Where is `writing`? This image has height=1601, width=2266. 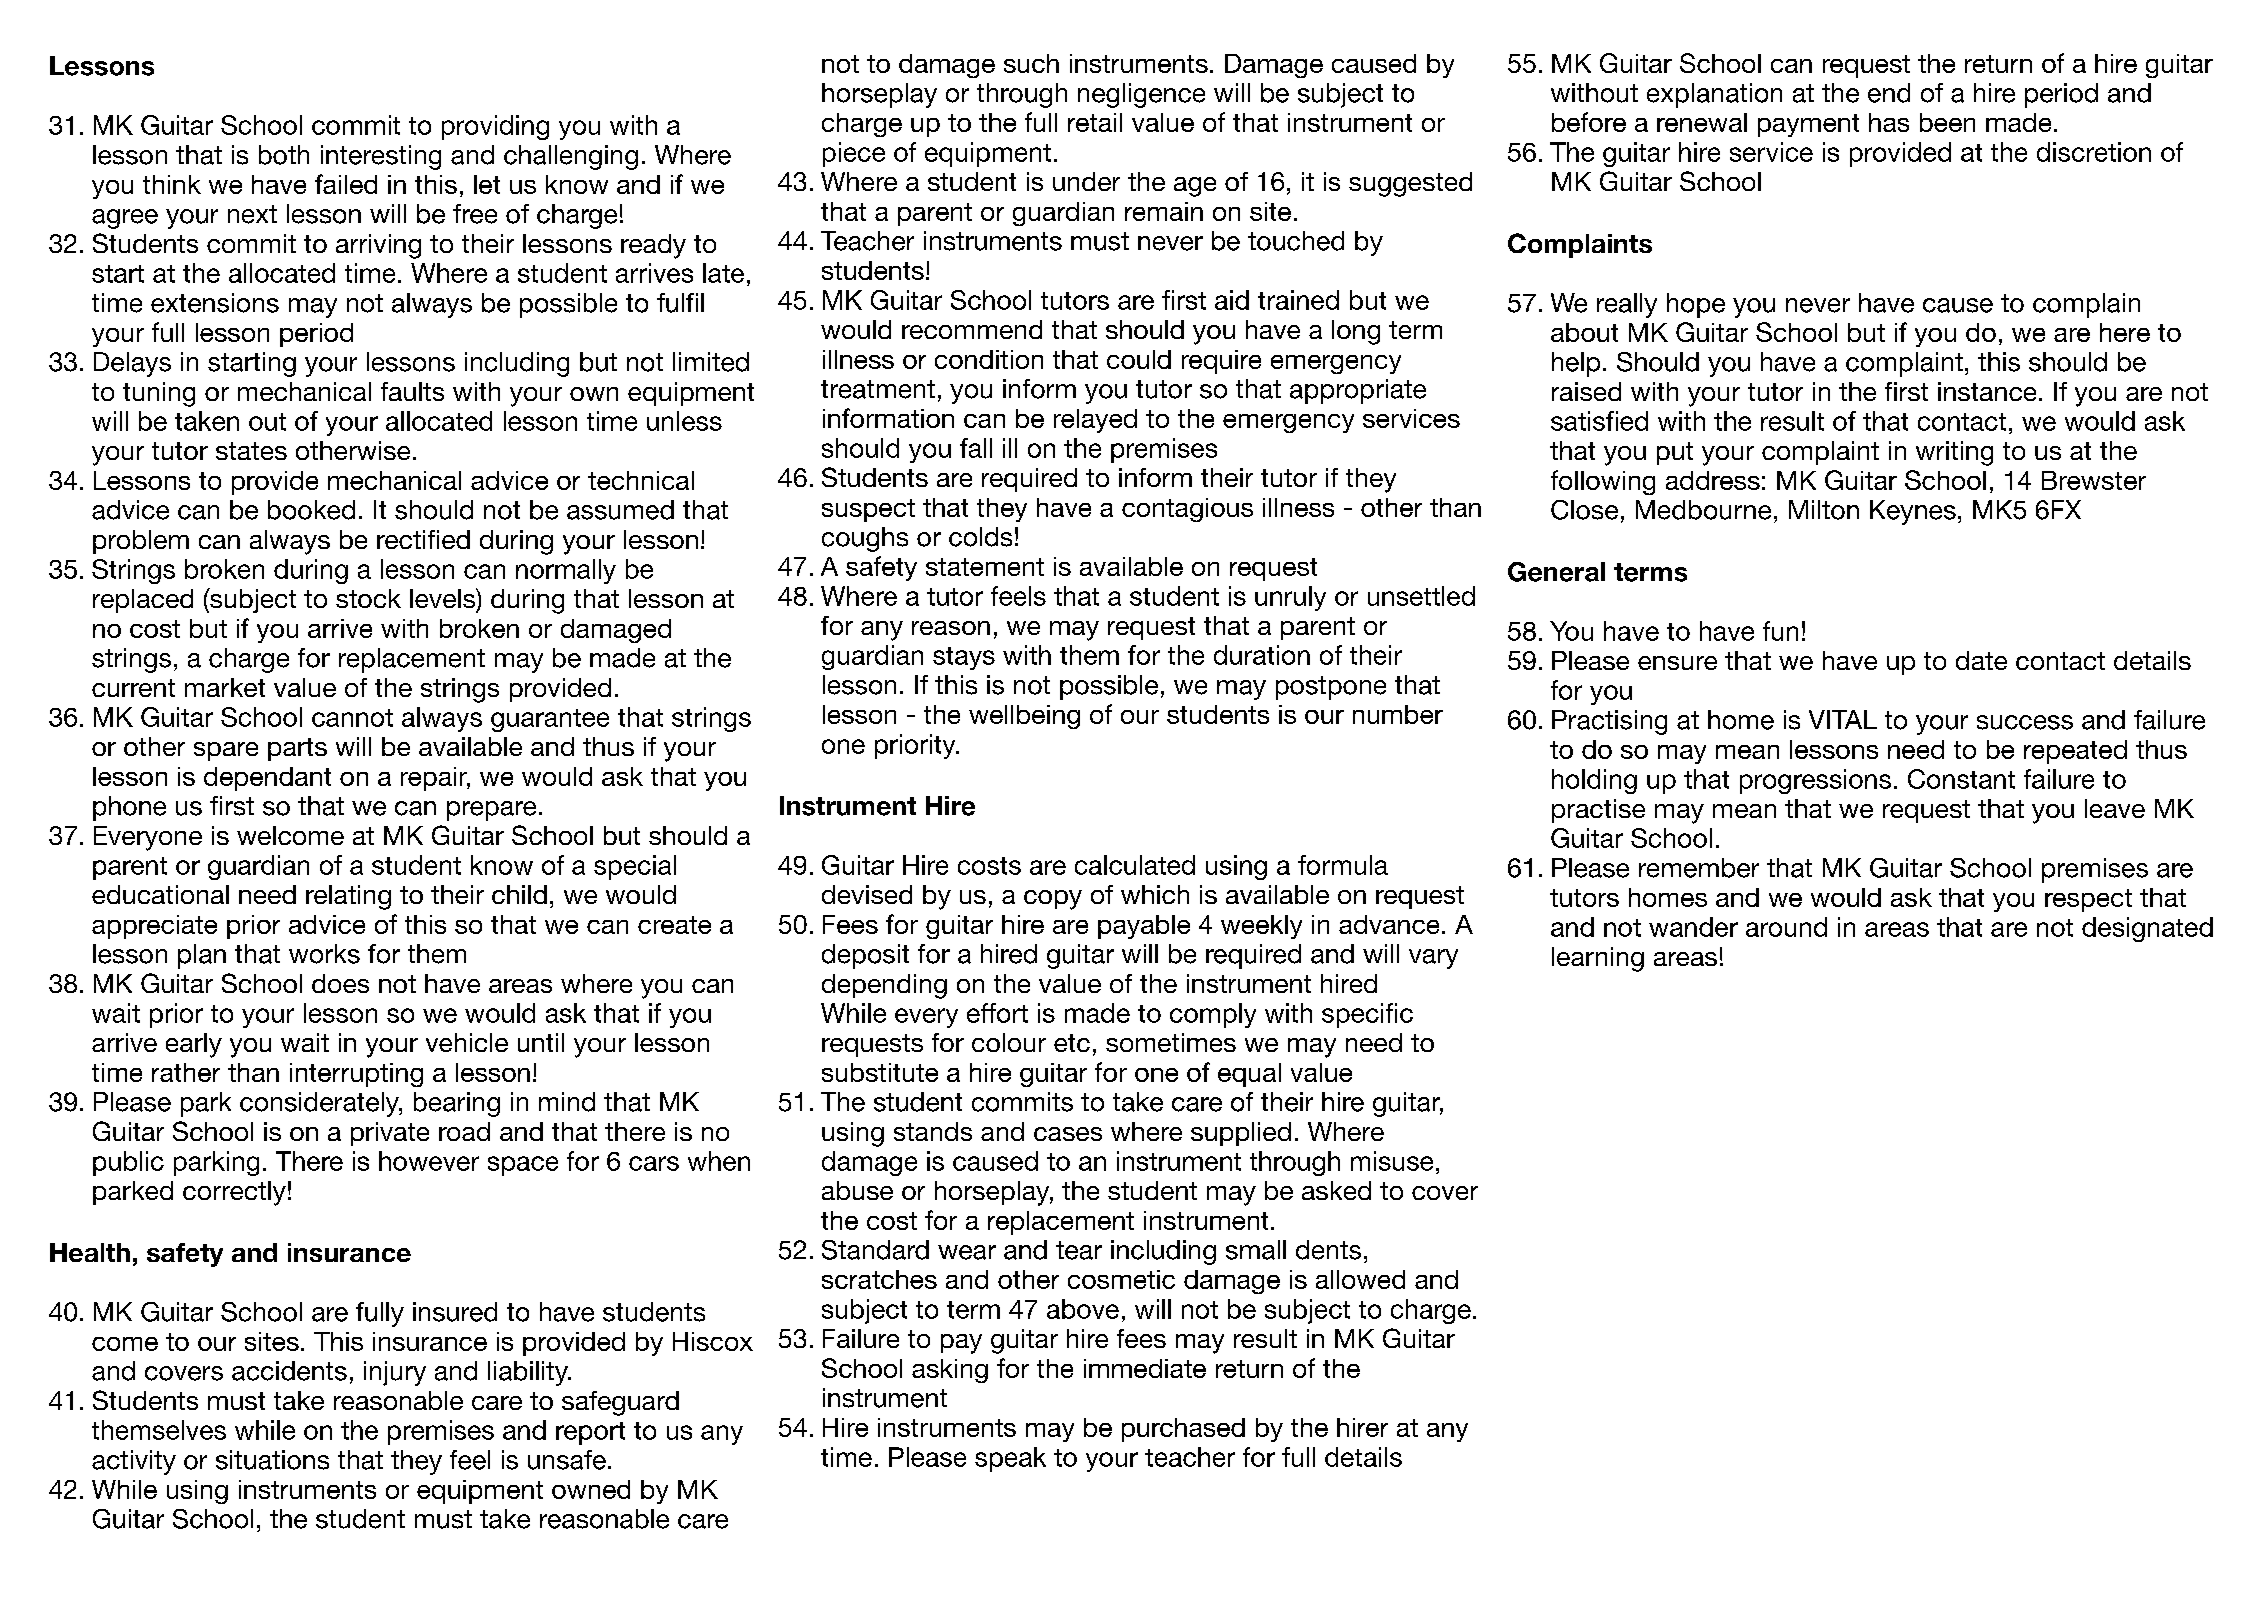 writing is located at coordinates (1954, 453).
